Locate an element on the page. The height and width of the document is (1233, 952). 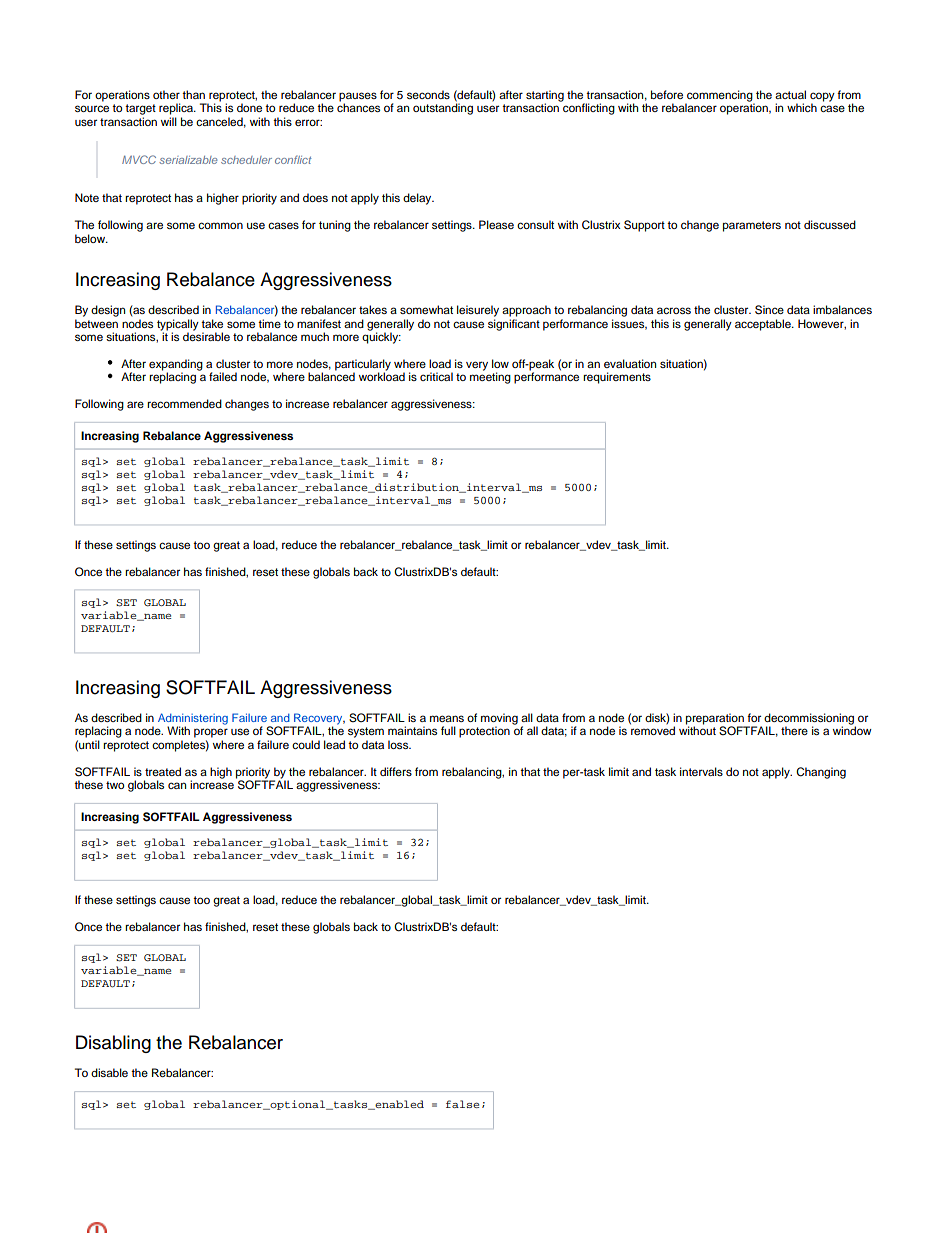
Changing is located at coordinates (821, 773).
